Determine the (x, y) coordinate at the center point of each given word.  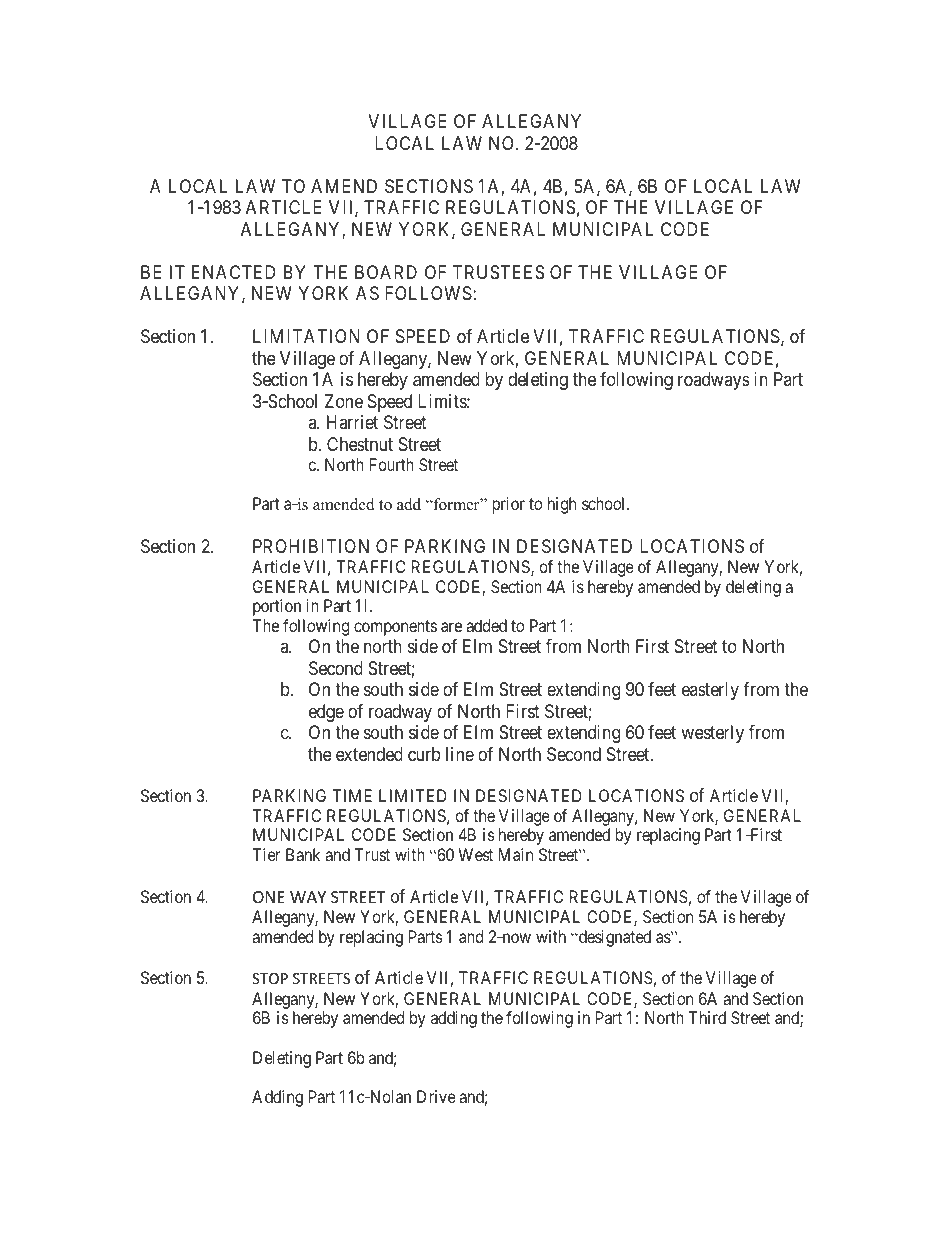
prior (508, 505)
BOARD (386, 272)
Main (516, 854)
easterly (710, 691)
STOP (270, 978)
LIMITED (413, 795)
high (562, 505)
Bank (303, 854)
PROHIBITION (311, 546)
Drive (436, 1096)
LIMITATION (306, 336)
